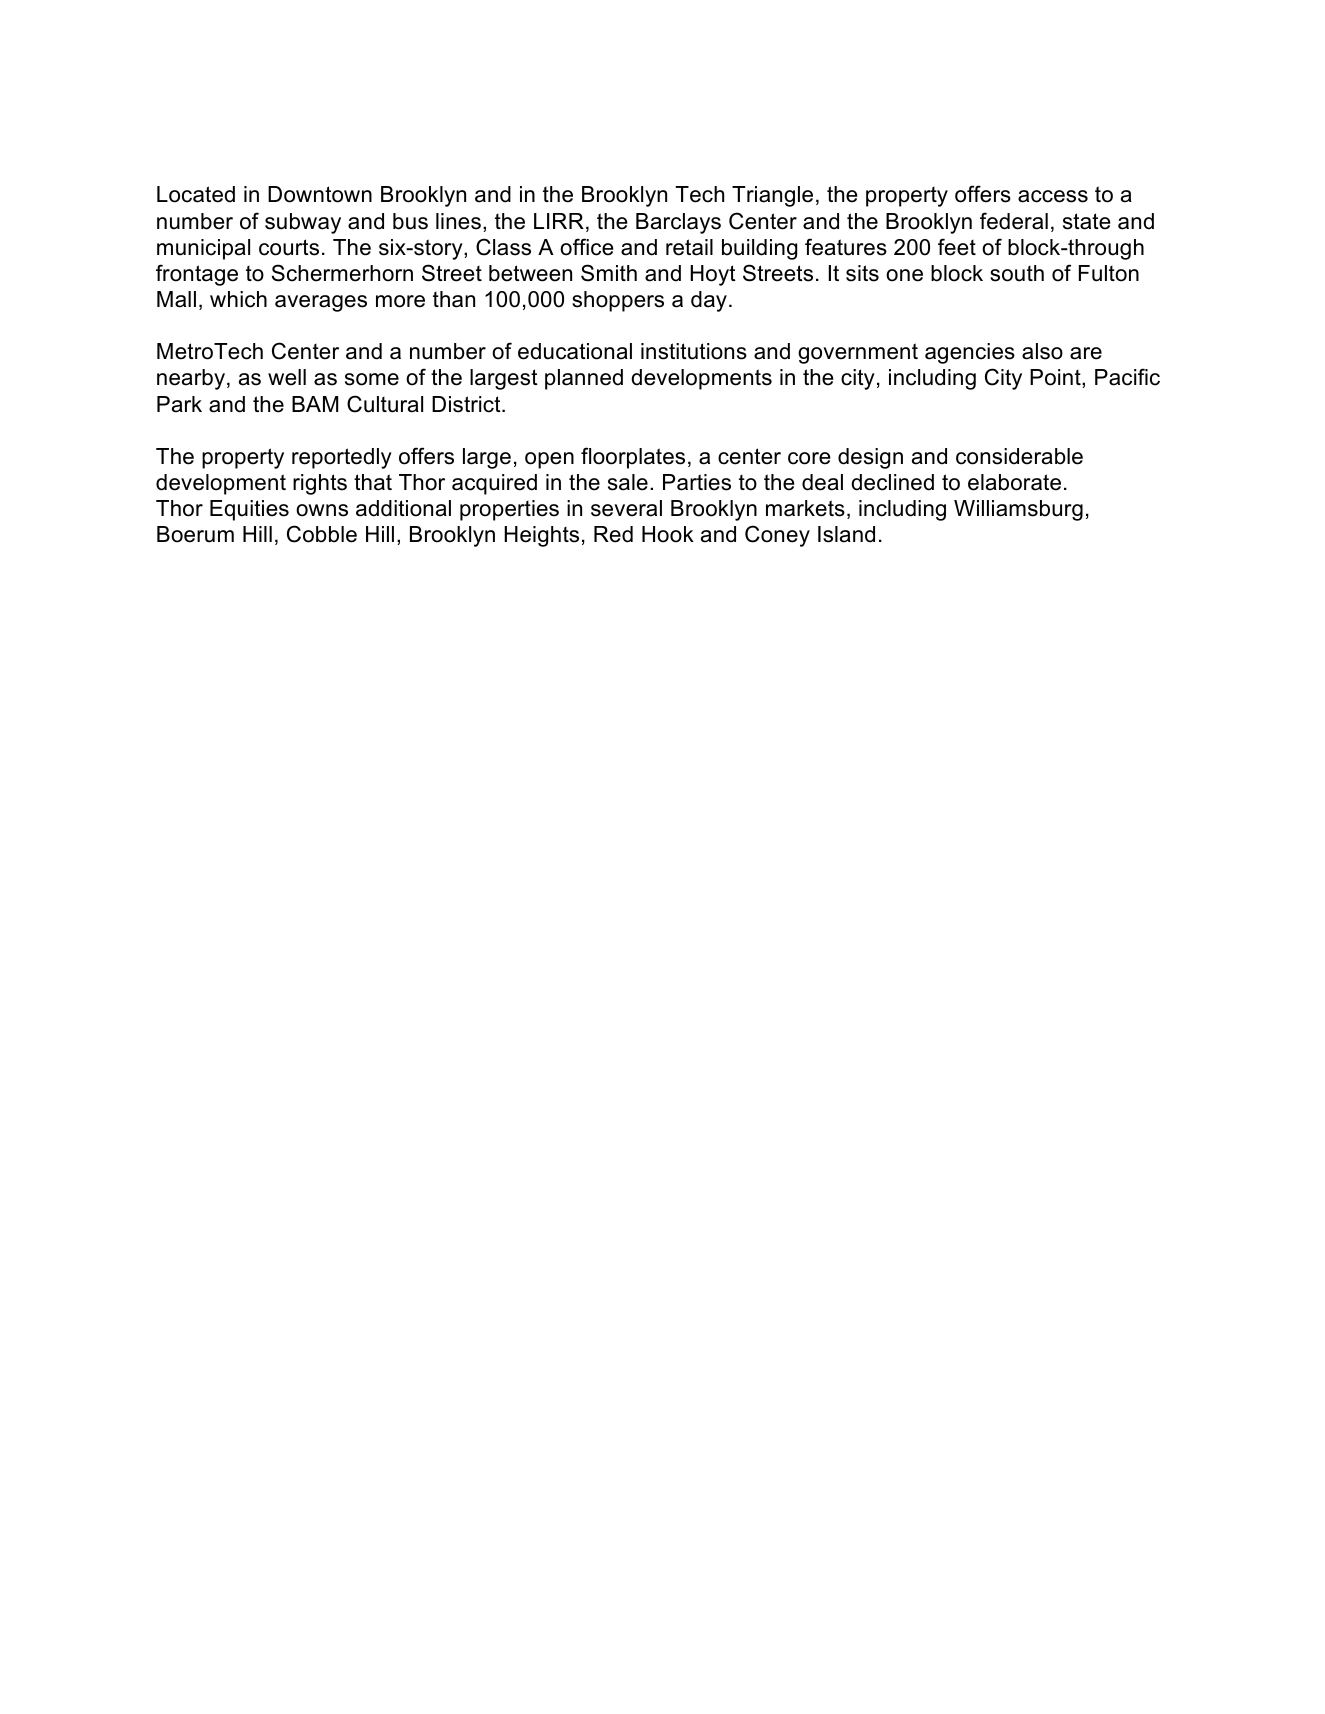 The image size is (1325, 1714). I want to click on institutions, so click(694, 351).
